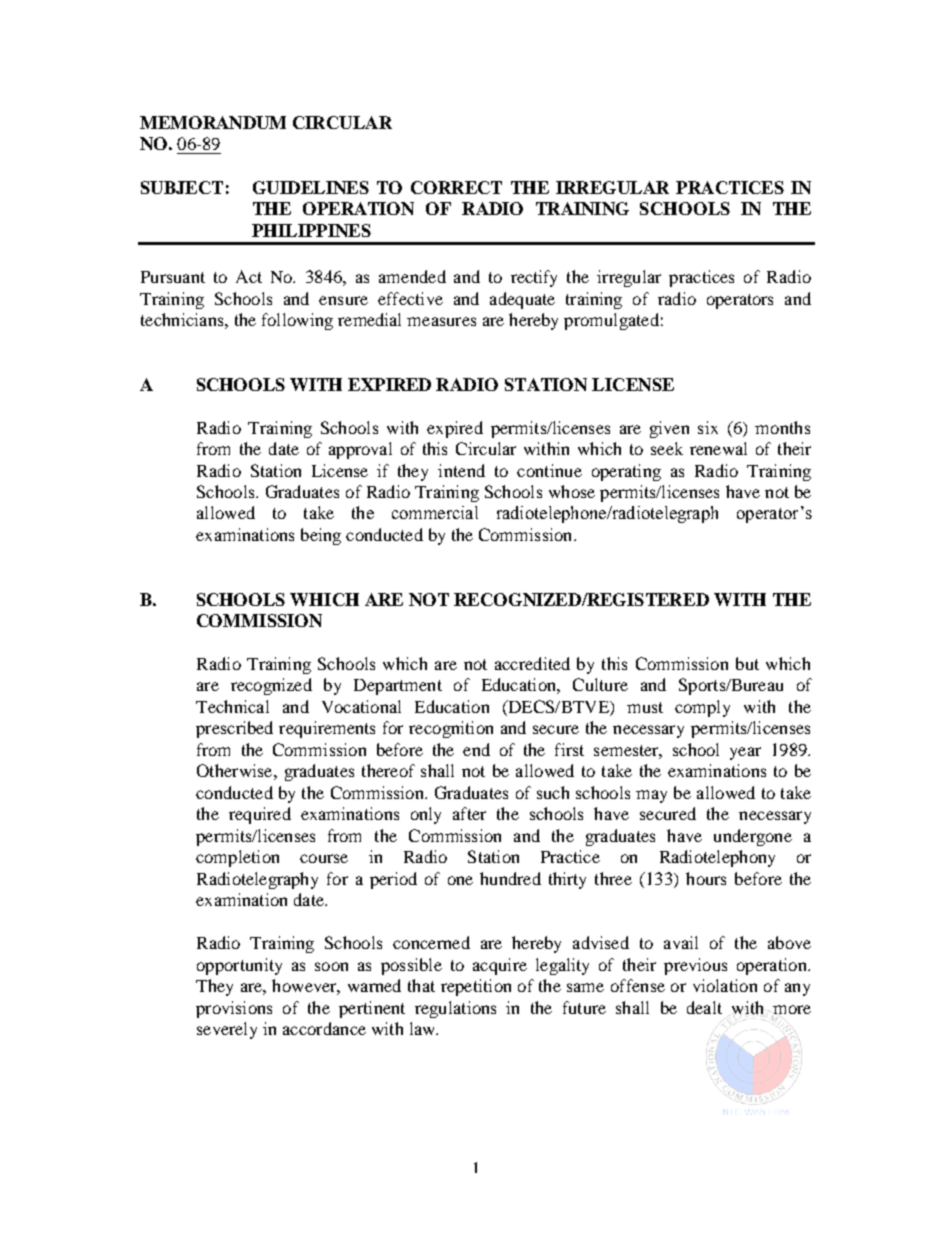  I want to click on CORRECT, so click(456, 187).
